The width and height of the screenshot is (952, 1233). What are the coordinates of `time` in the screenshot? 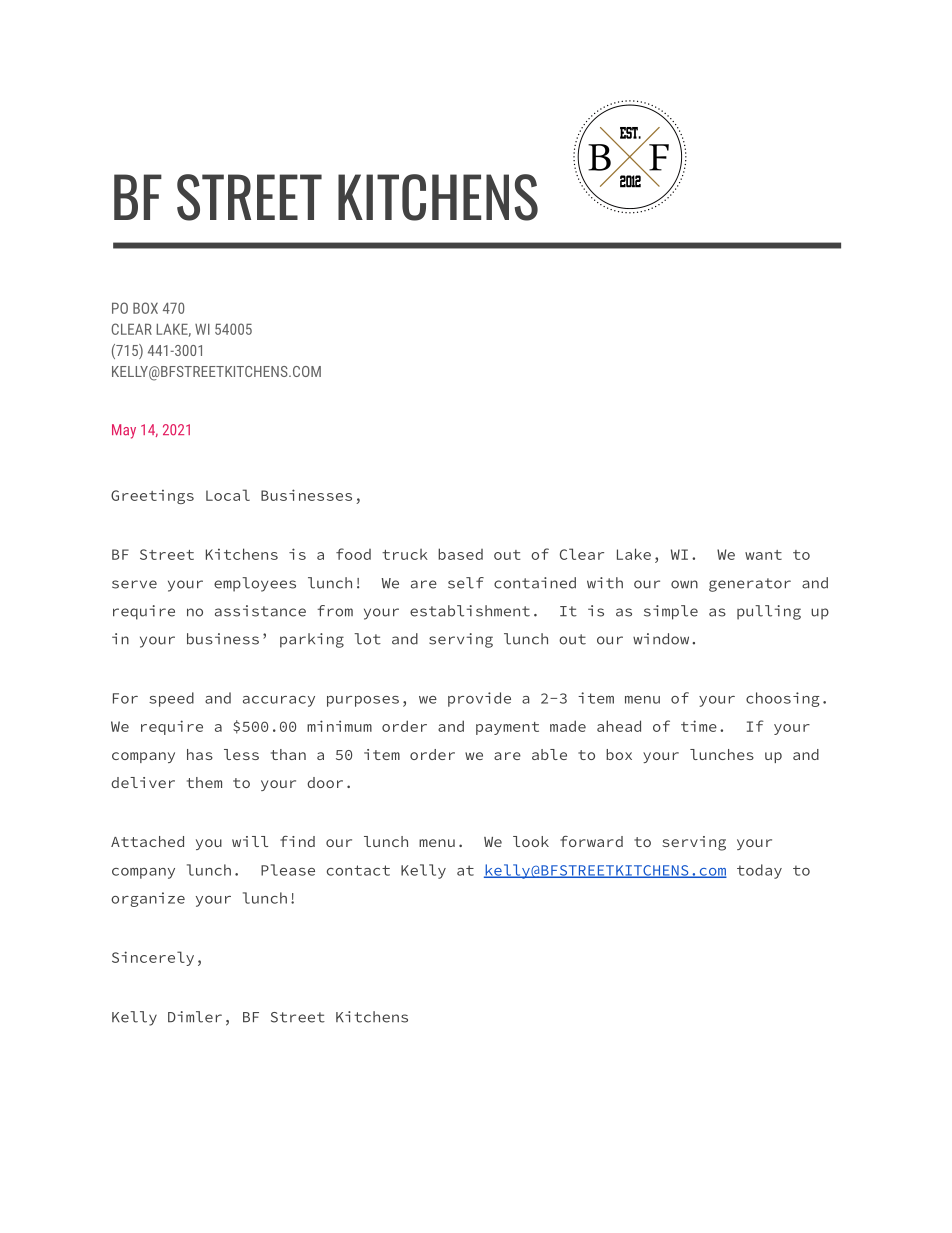 It's located at (699, 726).
